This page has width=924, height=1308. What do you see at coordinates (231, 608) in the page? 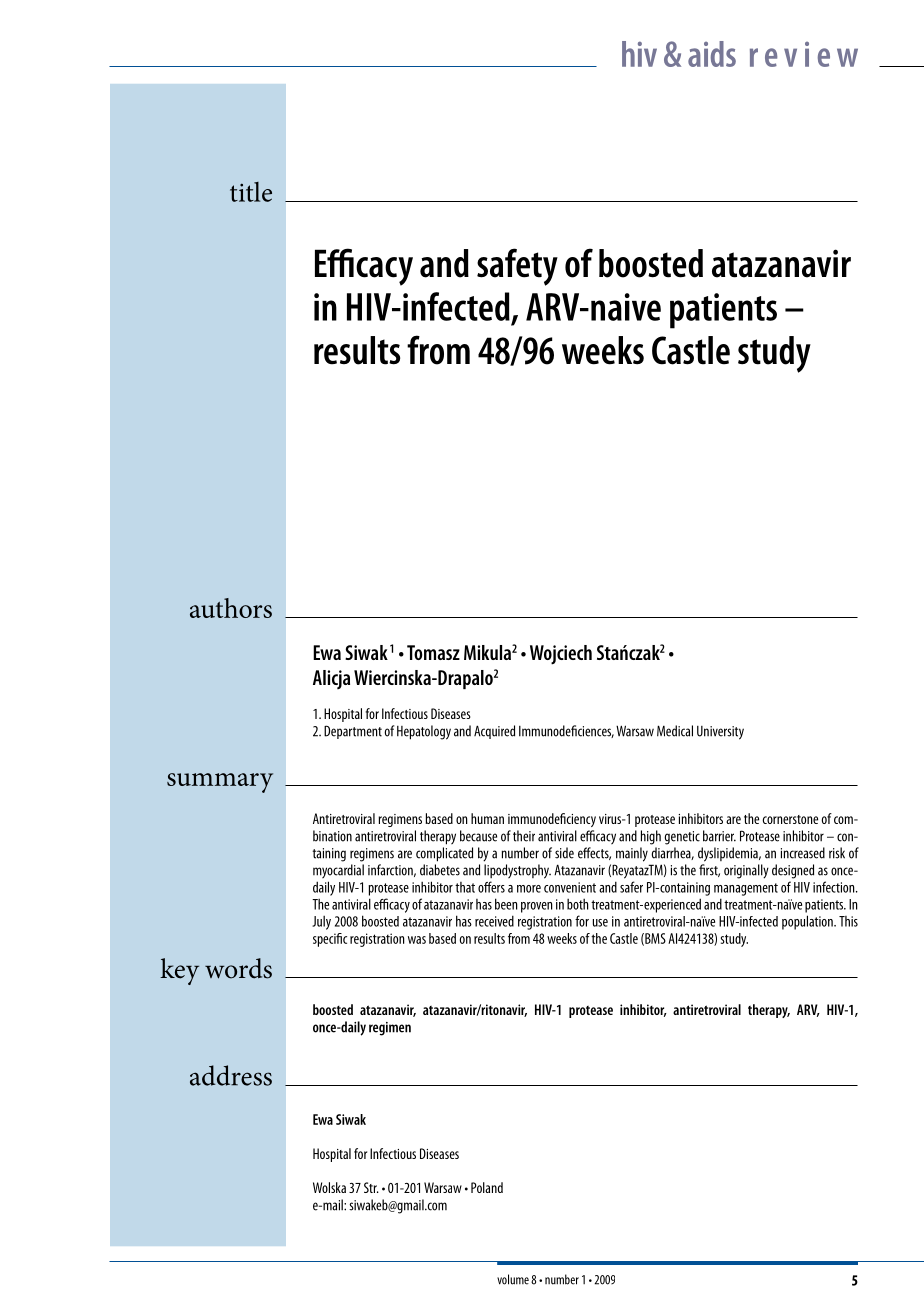
I see `authors` at bounding box center [231, 608].
